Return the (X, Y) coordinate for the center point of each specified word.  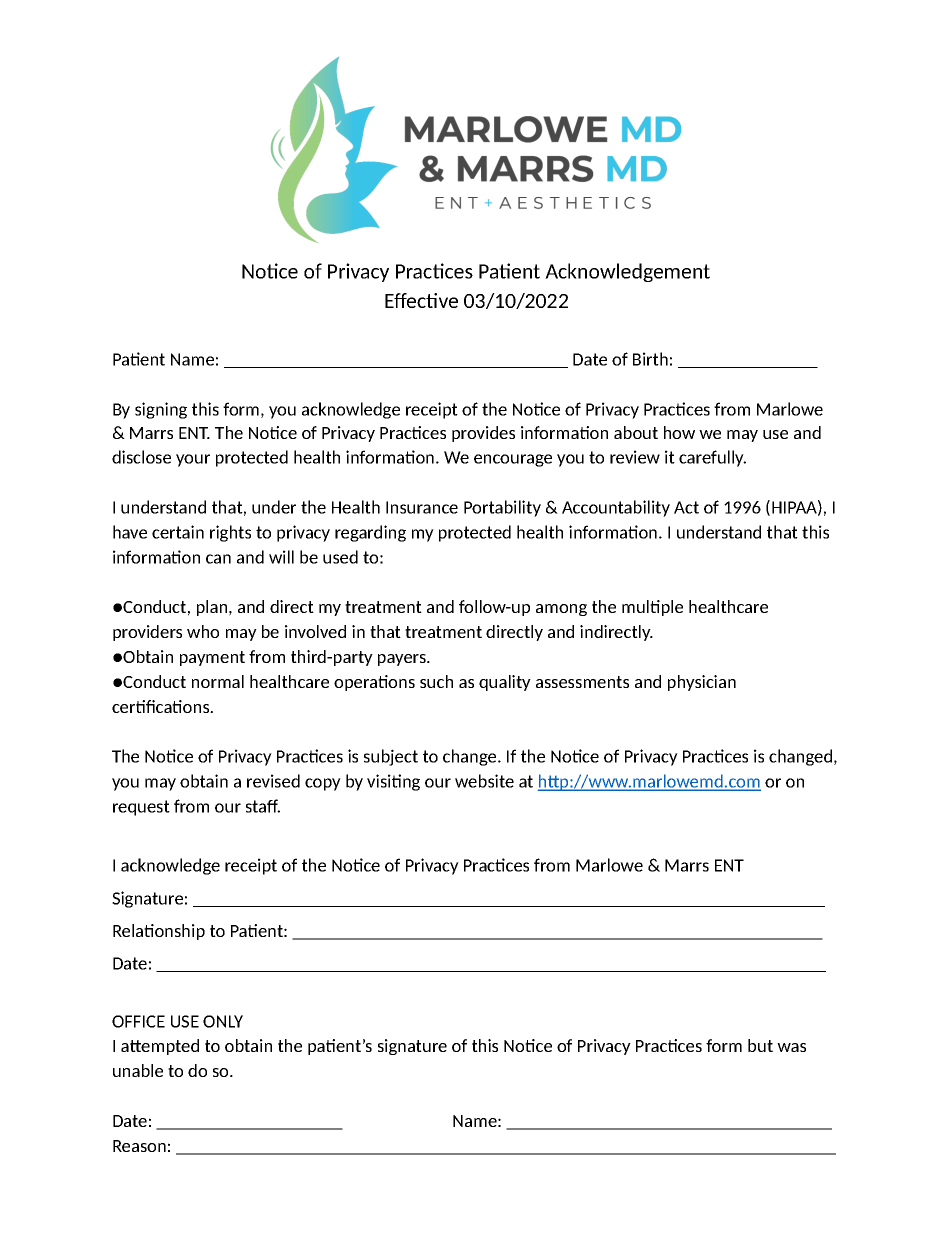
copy (323, 784)
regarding (370, 533)
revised (273, 781)
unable (138, 1070)
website (484, 781)
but (760, 1045)
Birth (650, 359)
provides (483, 434)
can (218, 559)
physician (702, 683)
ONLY (223, 1021)
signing (161, 410)
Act (686, 507)
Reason (139, 1146)
